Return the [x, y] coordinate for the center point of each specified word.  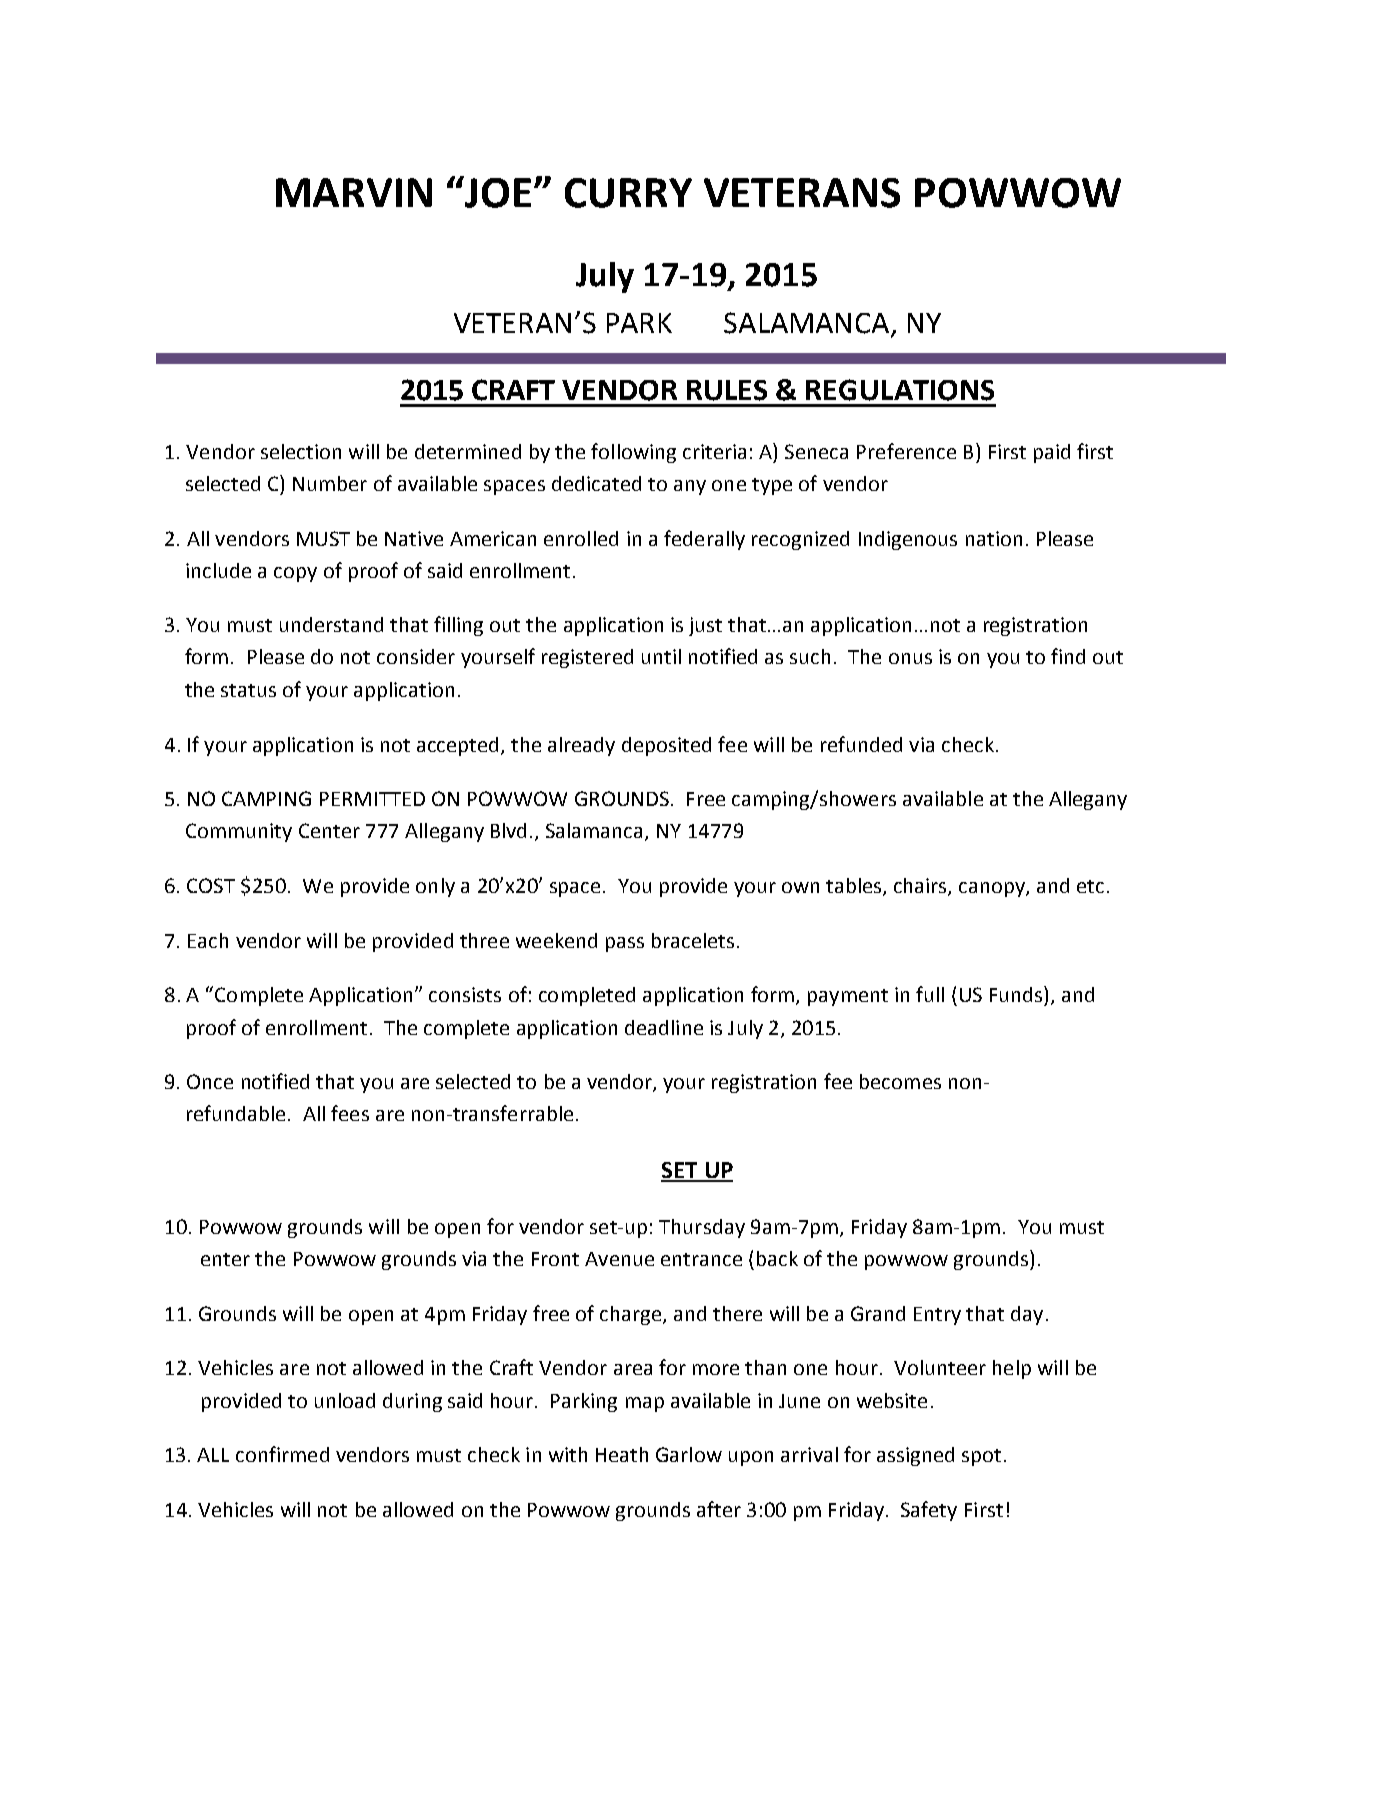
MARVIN [354, 192]
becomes [900, 1081]
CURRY [628, 193]
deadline [664, 1027]
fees [350, 1113]
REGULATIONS [900, 390]
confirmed [282, 1454]
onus [910, 658]
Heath [622, 1454]
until [661, 656]
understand [331, 624]
